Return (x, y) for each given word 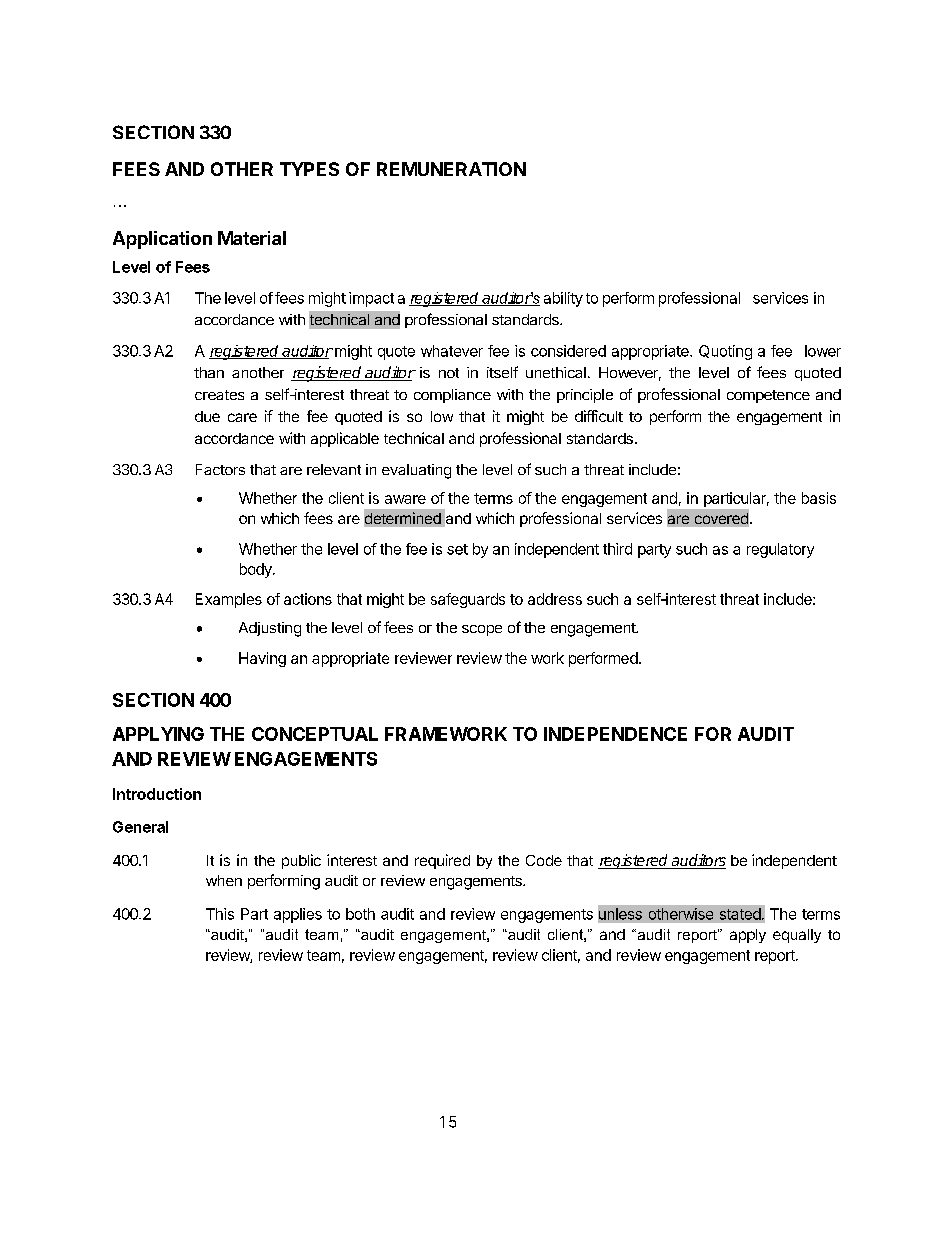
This (220, 914)
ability (563, 299)
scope (482, 630)
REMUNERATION (451, 169)
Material (252, 238)
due (207, 416)
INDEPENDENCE (615, 734)
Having (262, 659)
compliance (452, 396)
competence (768, 396)
